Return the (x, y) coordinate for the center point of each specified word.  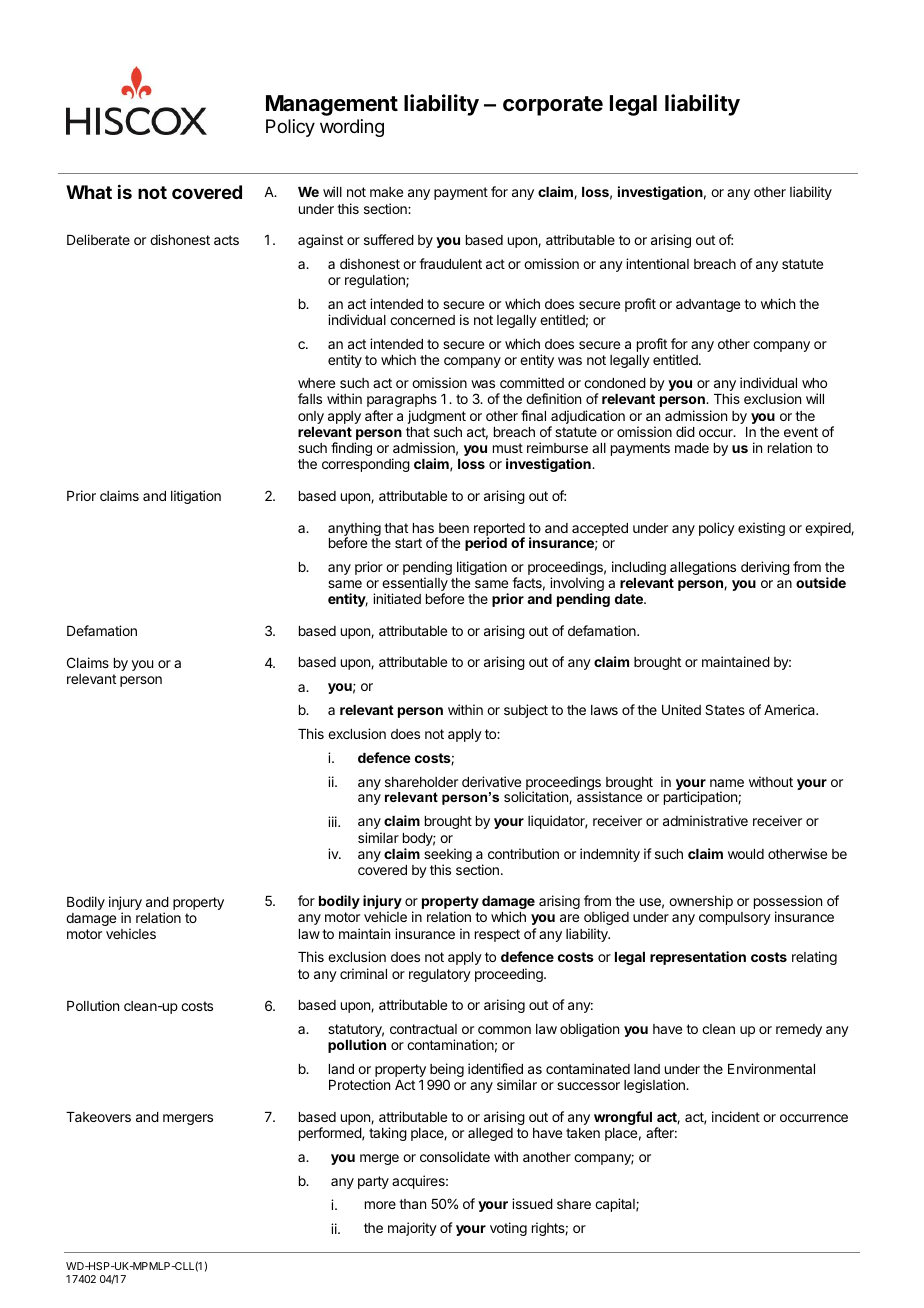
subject (526, 711)
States (725, 709)
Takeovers (98, 1117)
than (412, 1204)
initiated (397, 598)
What (89, 192)
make (386, 192)
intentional (657, 263)
